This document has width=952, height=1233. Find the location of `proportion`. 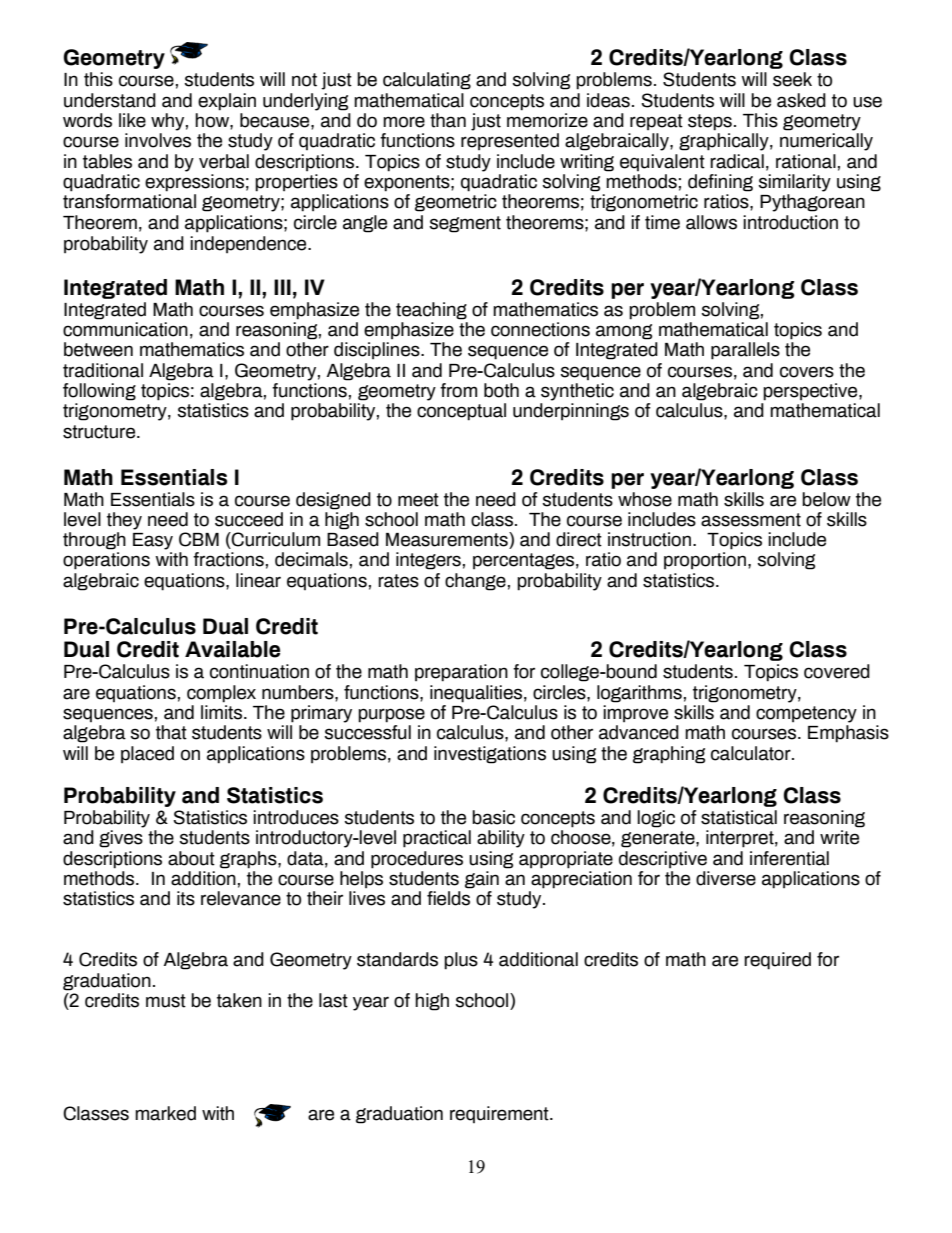

proportion is located at coordinates (705, 560).
